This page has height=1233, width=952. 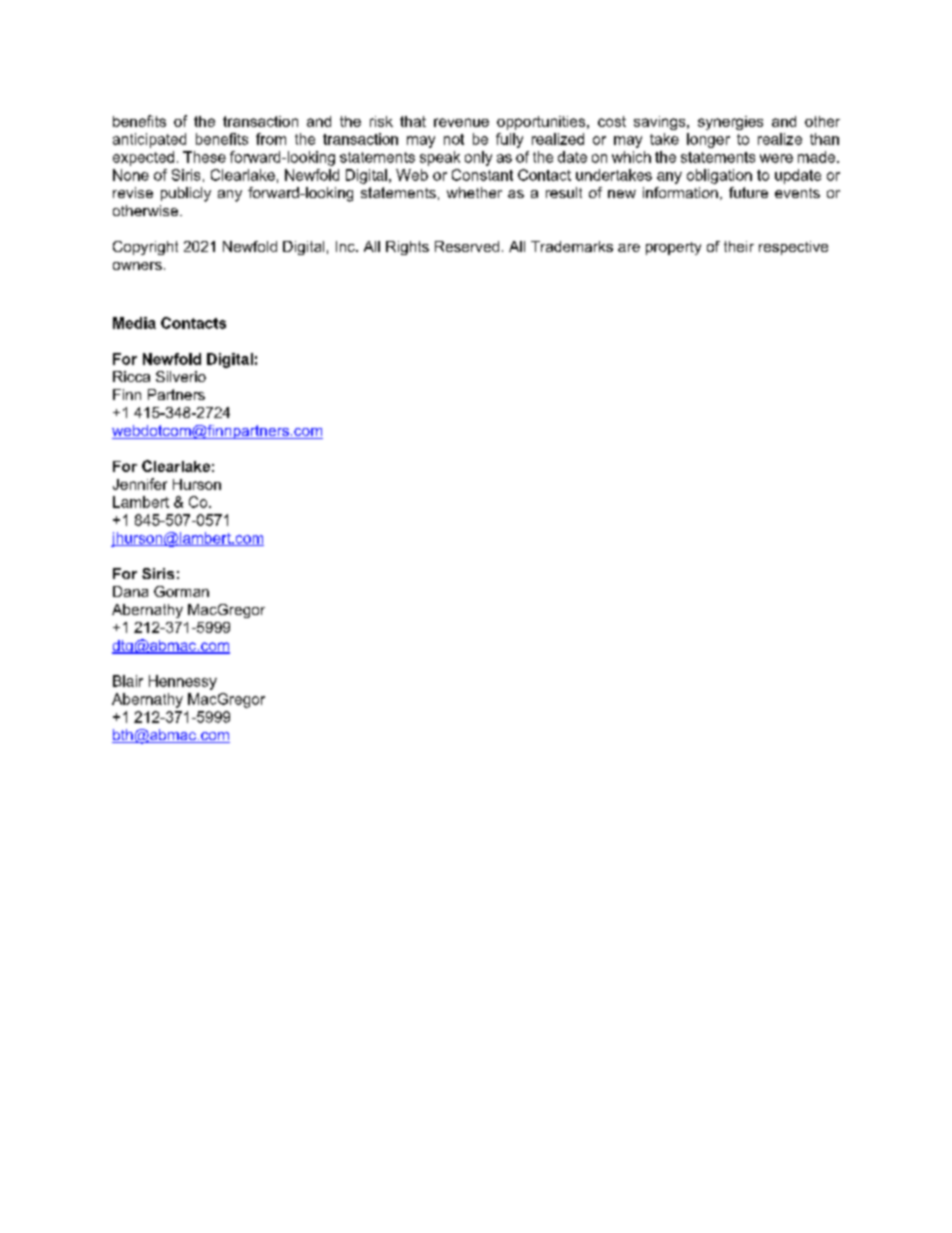 I want to click on Gorman, so click(x=181, y=591).
